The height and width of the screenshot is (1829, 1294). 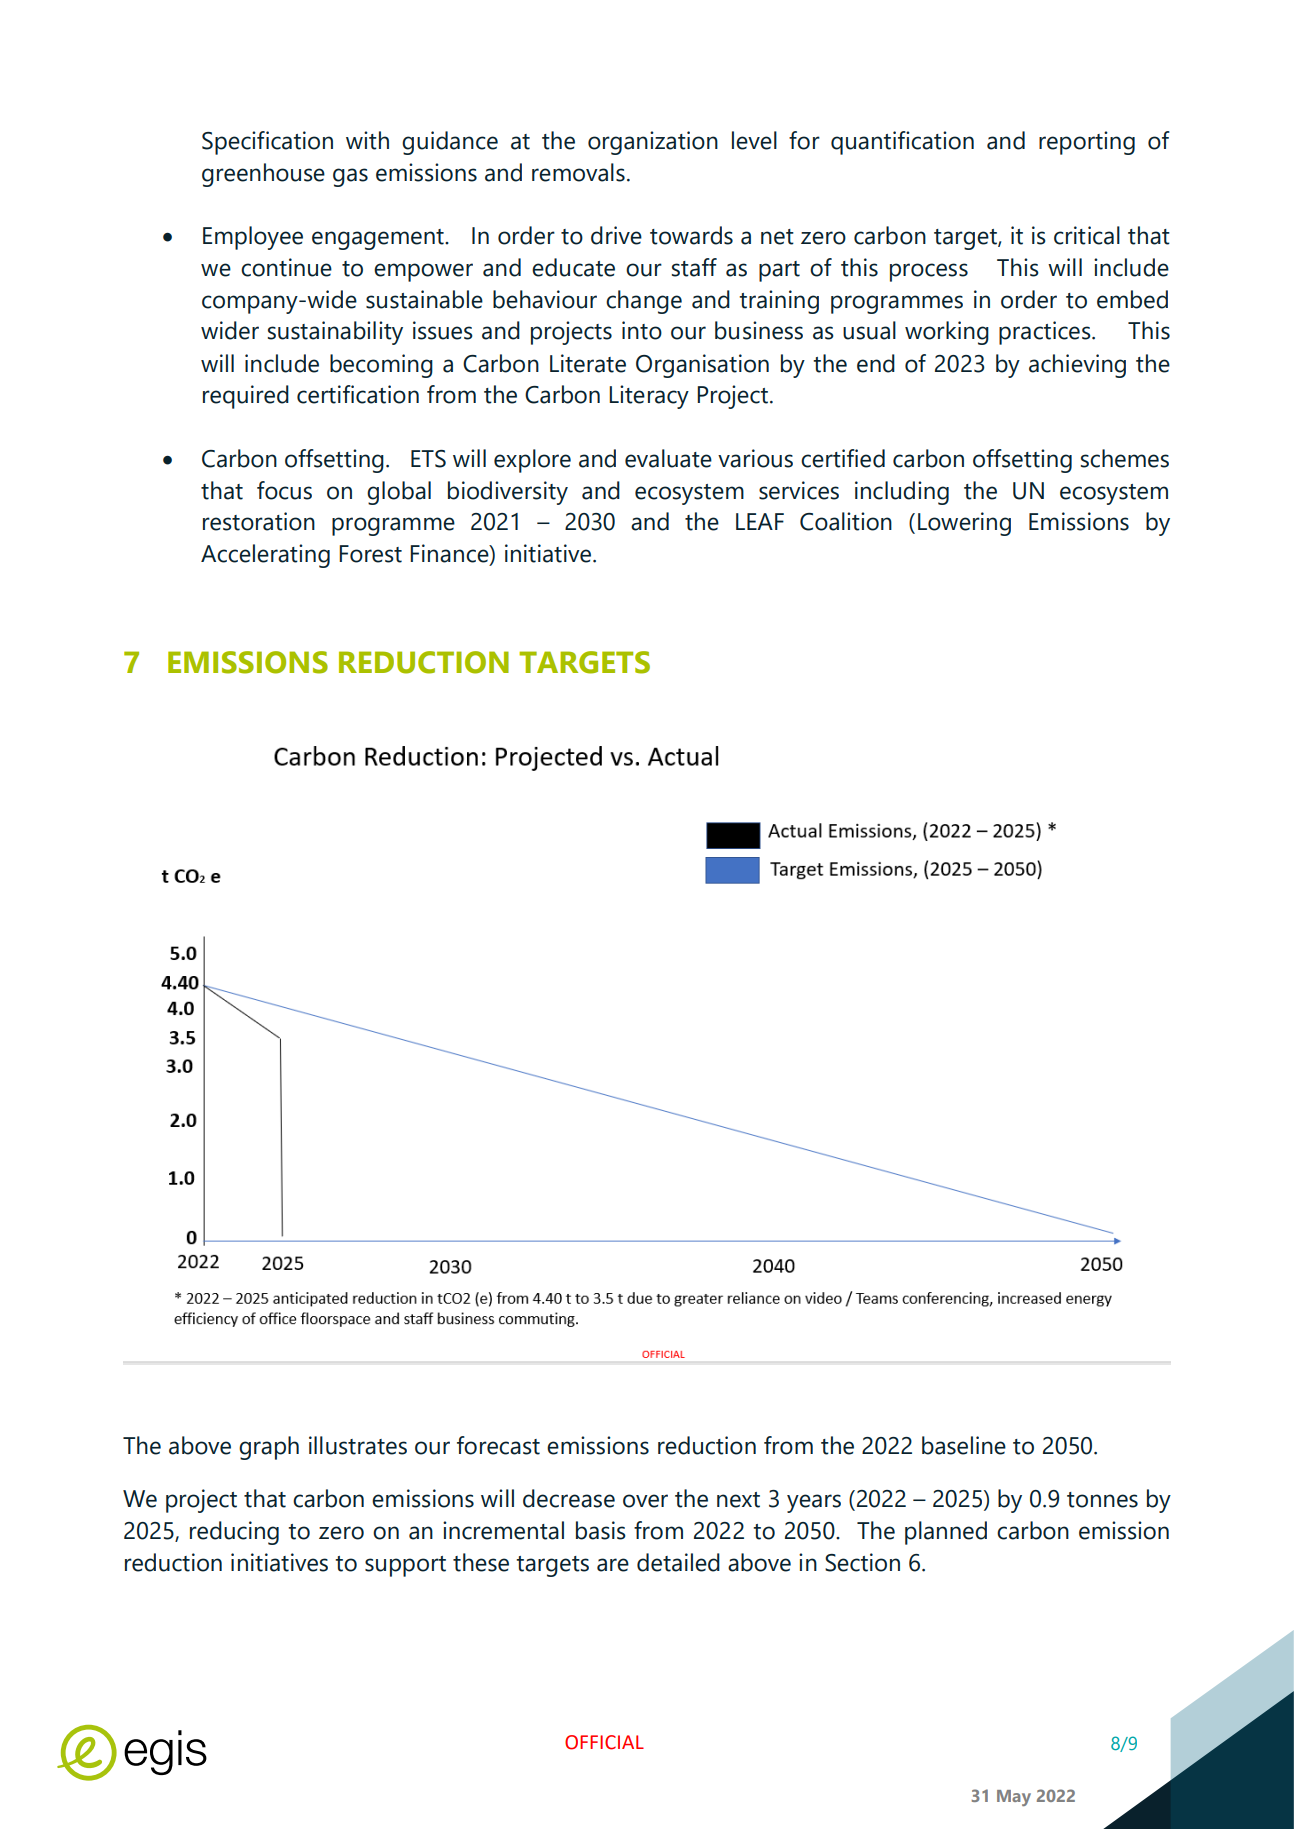 What do you see at coordinates (846, 521) in the screenshot?
I see `Coalition` at bounding box center [846, 521].
